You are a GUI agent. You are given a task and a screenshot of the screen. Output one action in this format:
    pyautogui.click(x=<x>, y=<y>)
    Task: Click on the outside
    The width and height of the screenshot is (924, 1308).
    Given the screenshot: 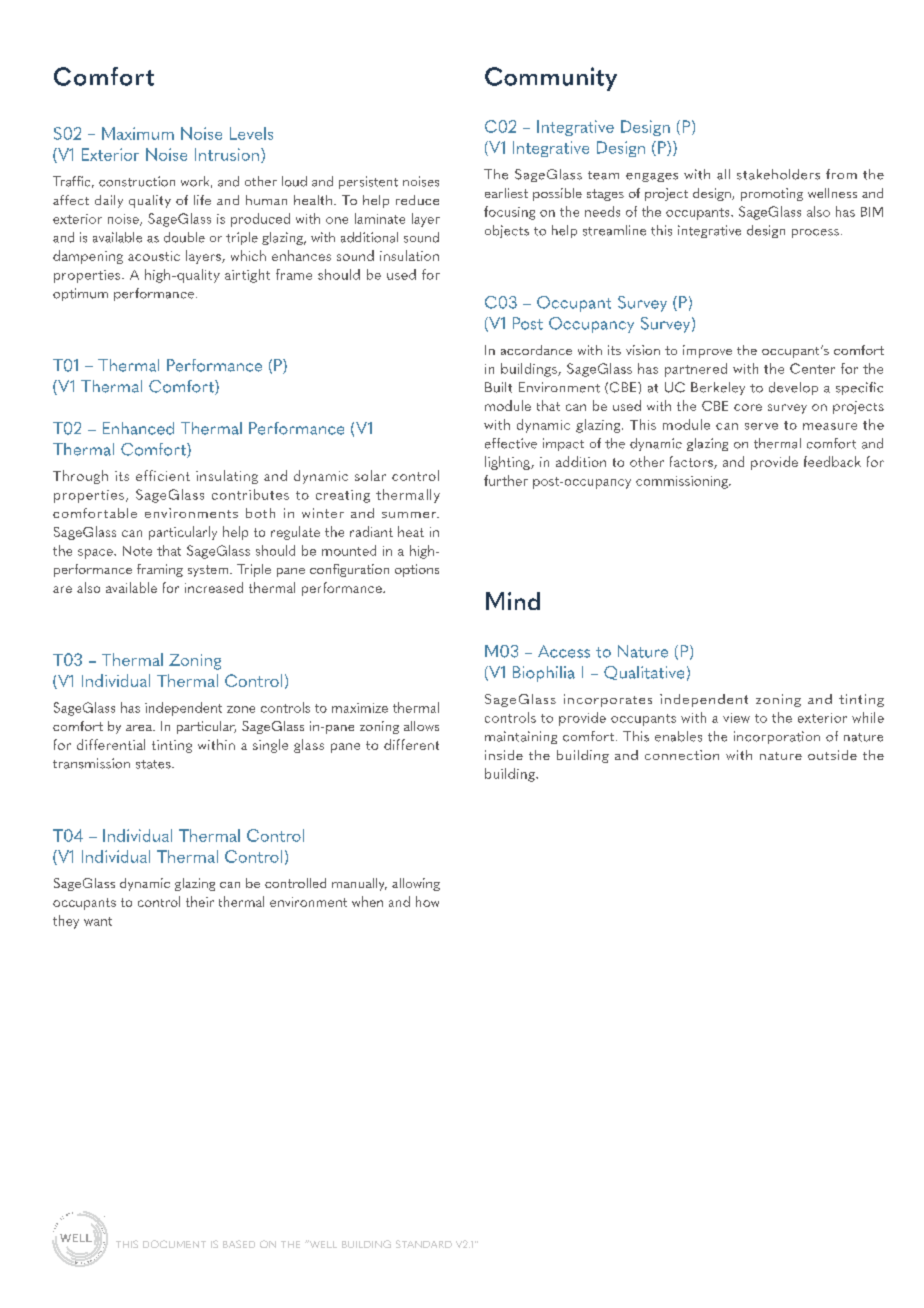 What is the action you would take?
    pyautogui.click(x=832, y=755)
